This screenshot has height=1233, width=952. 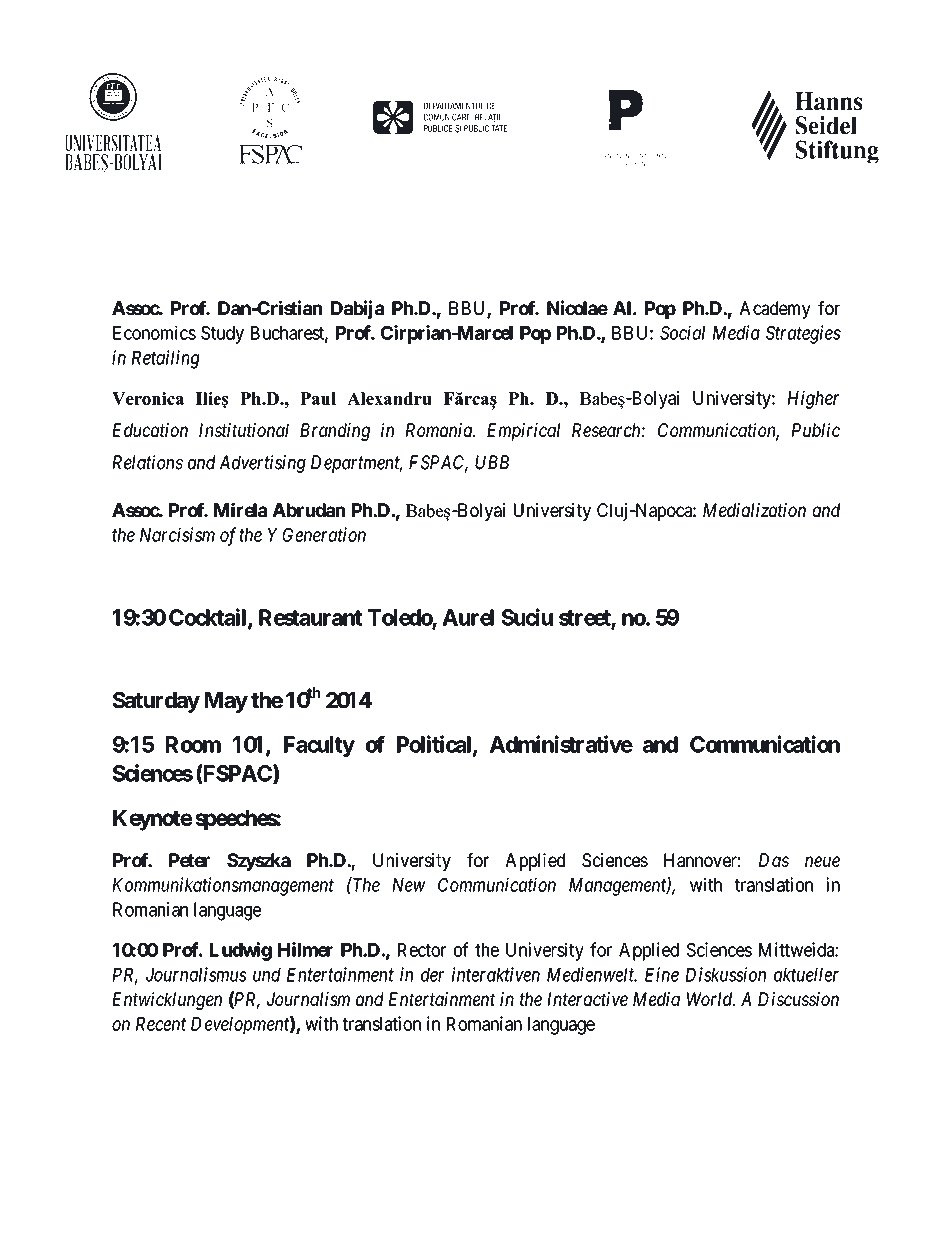 What do you see at coordinates (432, 975) in the screenshot?
I see `der` at bounding box center [432, 975].
